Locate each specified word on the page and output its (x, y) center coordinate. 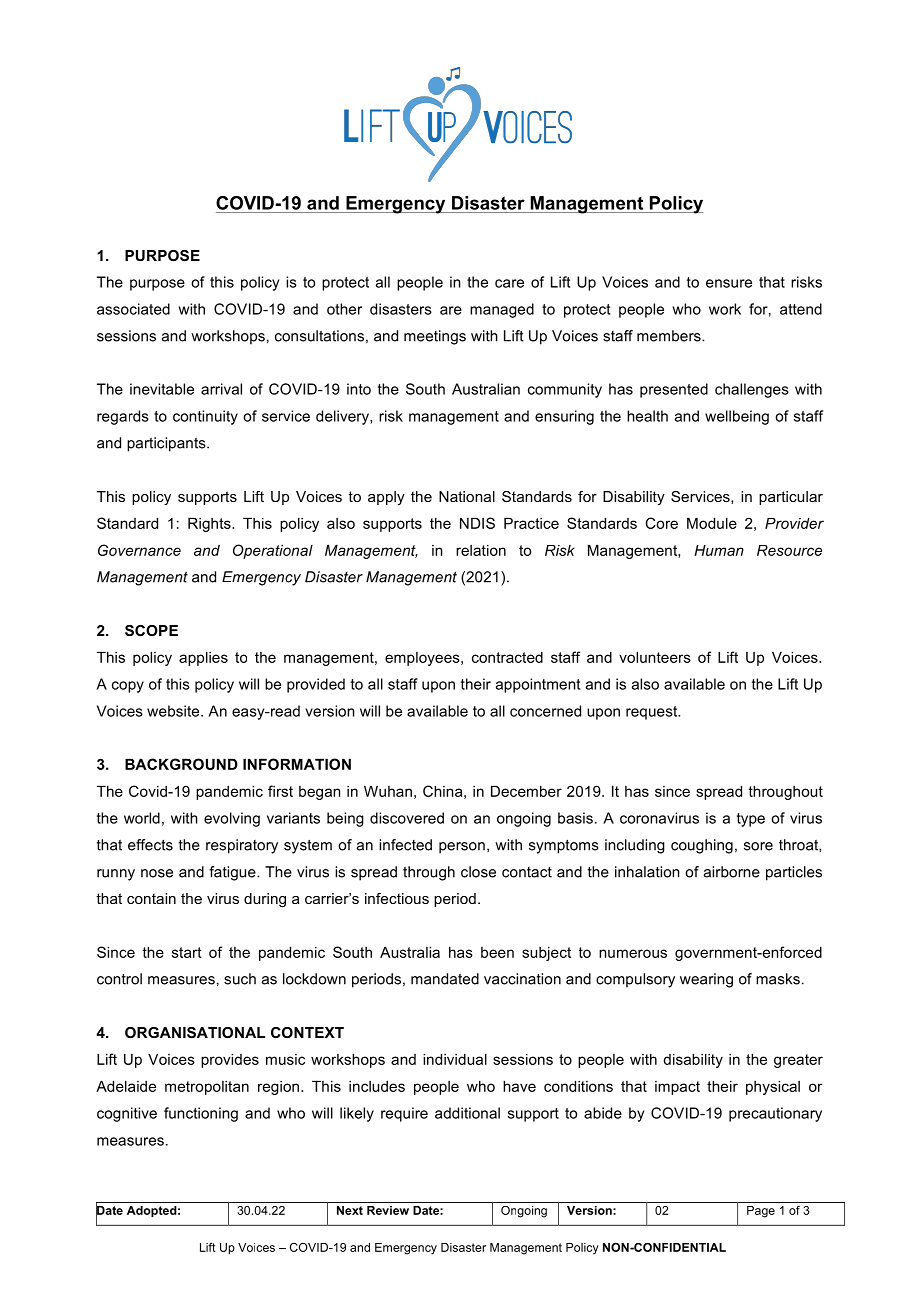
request (653, 713)
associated (133, 309)
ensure (729, 283)
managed (502, 310)
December (526, 791)
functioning (201, 1114)
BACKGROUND (181, 764)
